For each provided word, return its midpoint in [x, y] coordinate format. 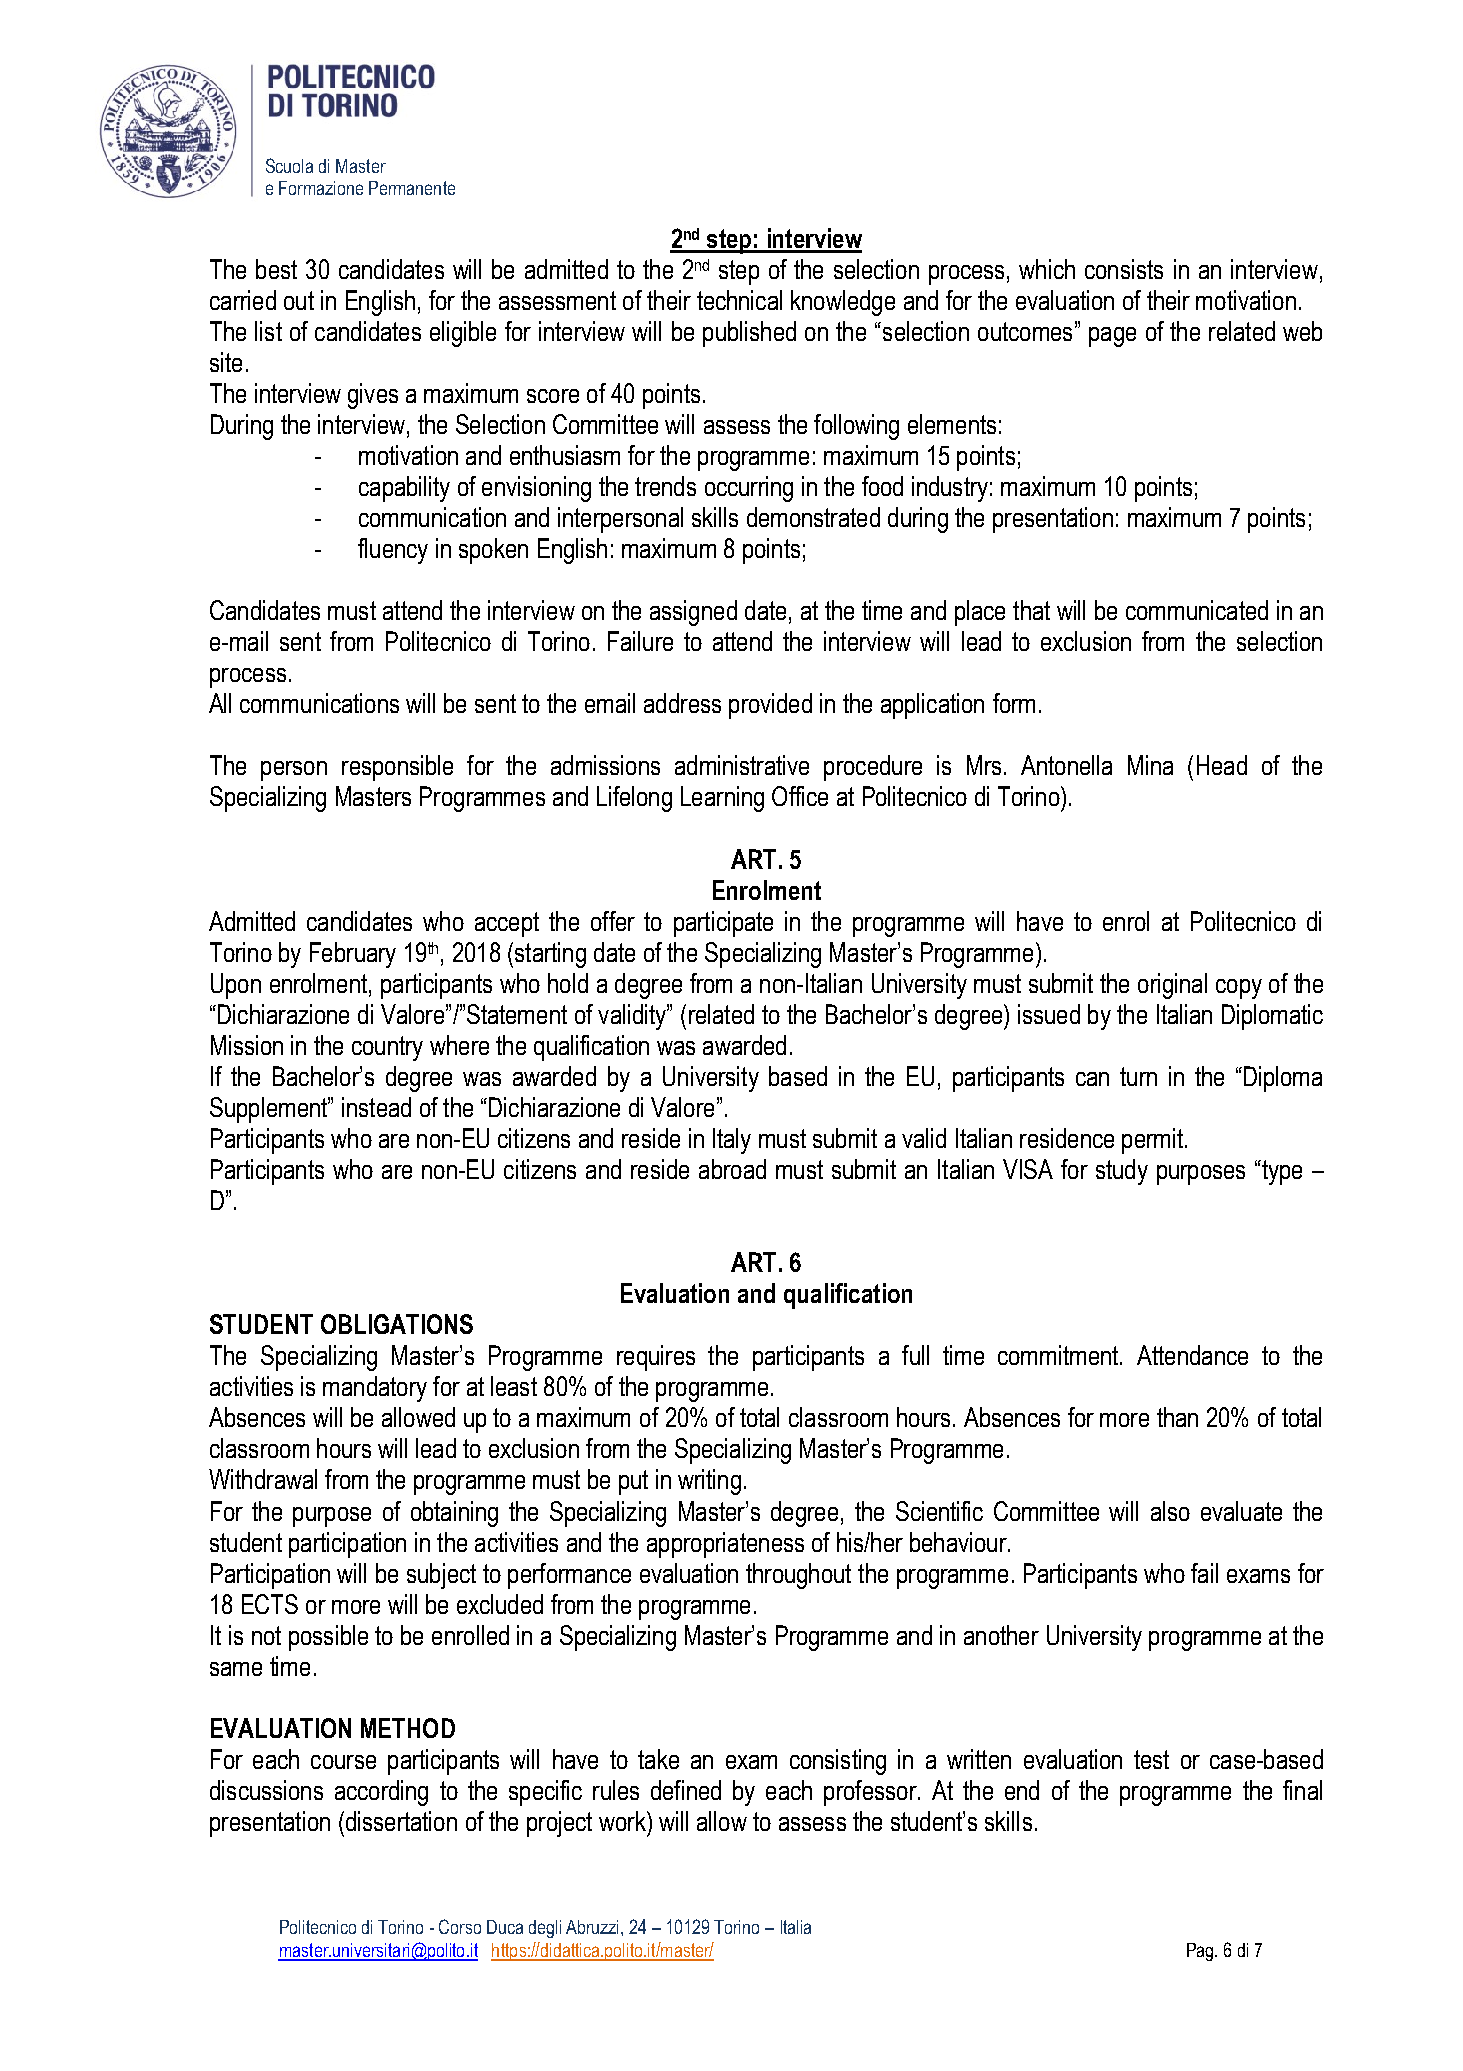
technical [739, 300]
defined [686, 1790]
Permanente [412, 188]
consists [1124, 269]
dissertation [400, 1821]
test [1151, 1759]
